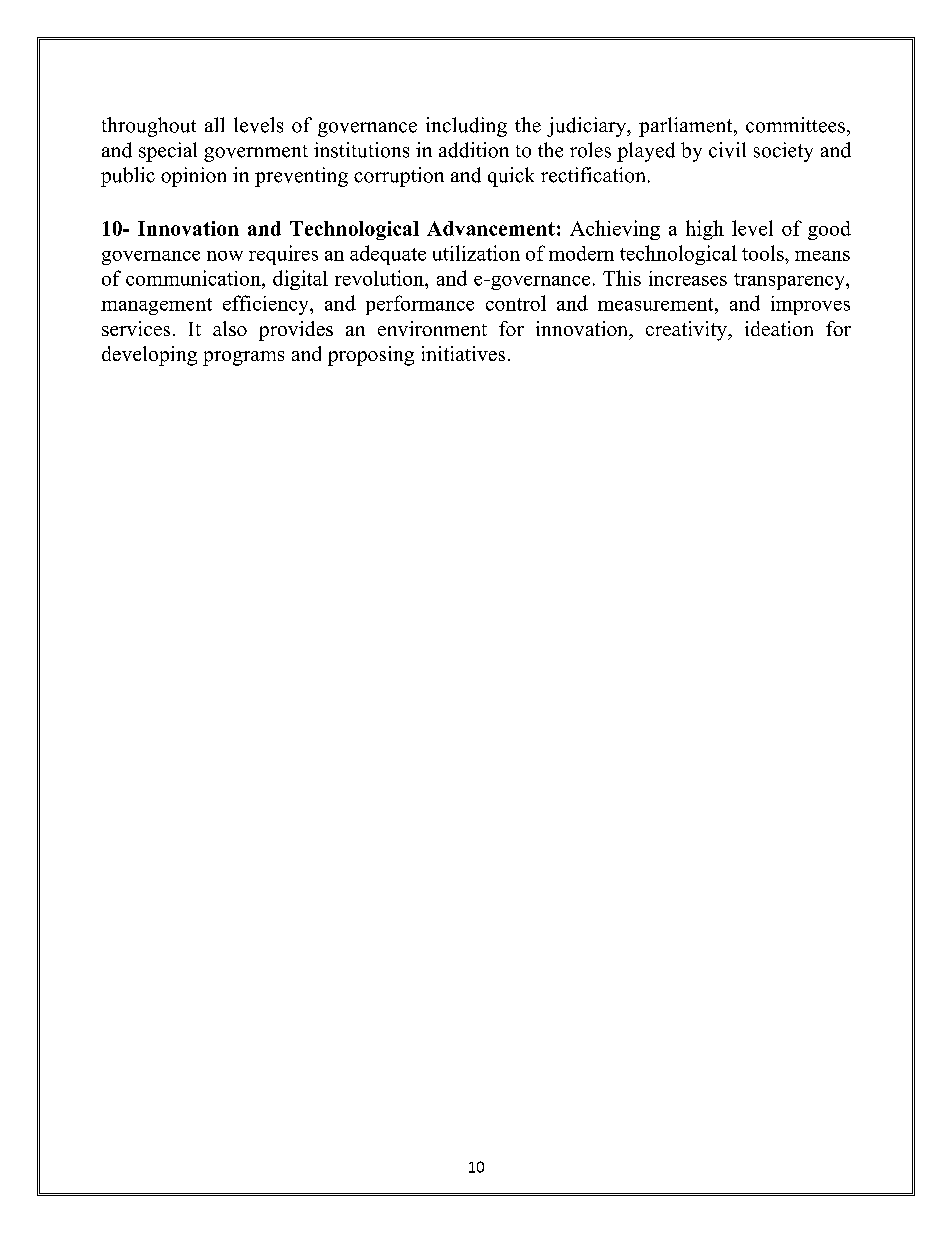 This page has height=1233, width=952. I want to click on initiatives, so click(463, 353).
